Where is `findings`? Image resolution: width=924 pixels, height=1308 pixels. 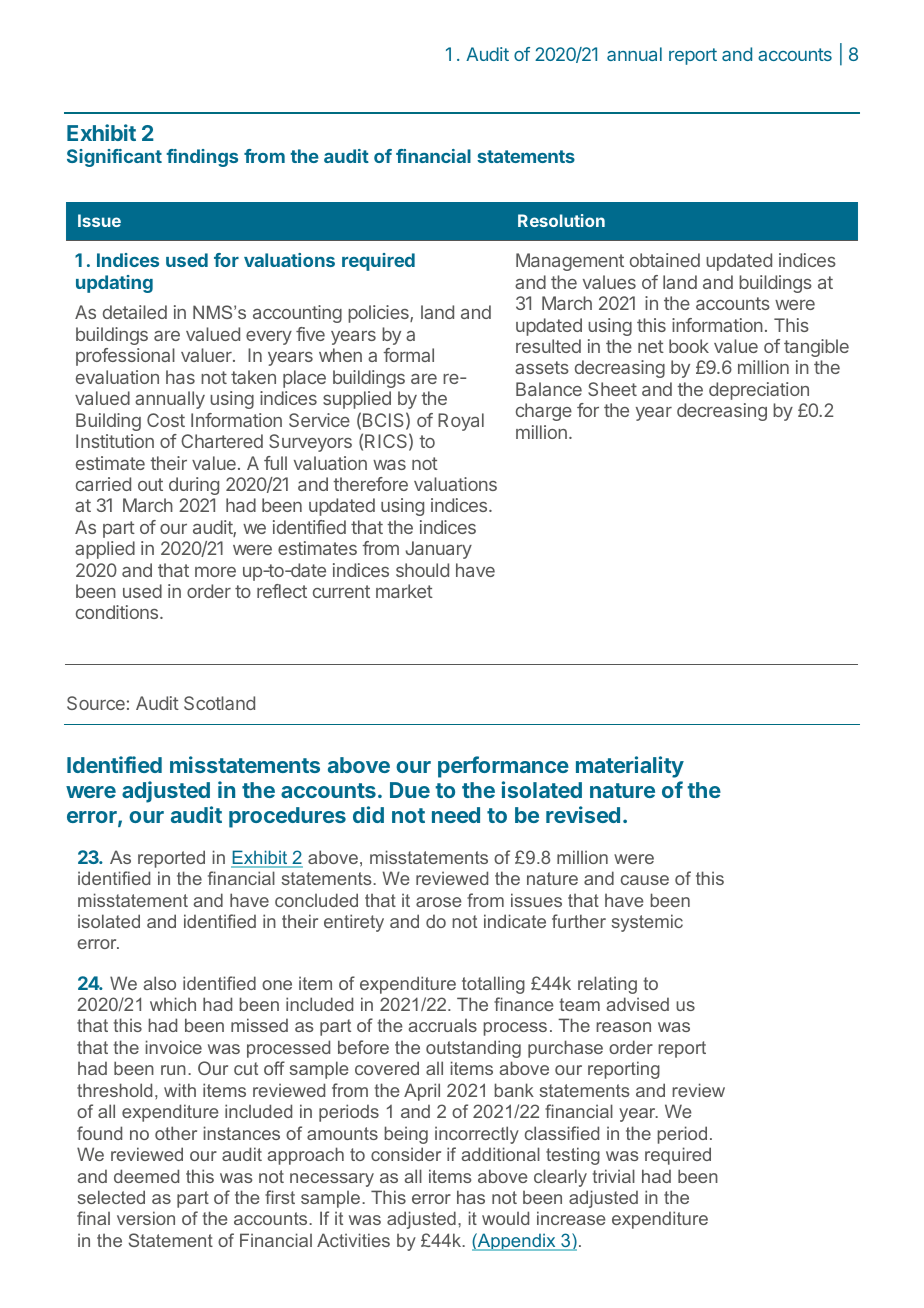 findings is located at coordinates (202, 158).
